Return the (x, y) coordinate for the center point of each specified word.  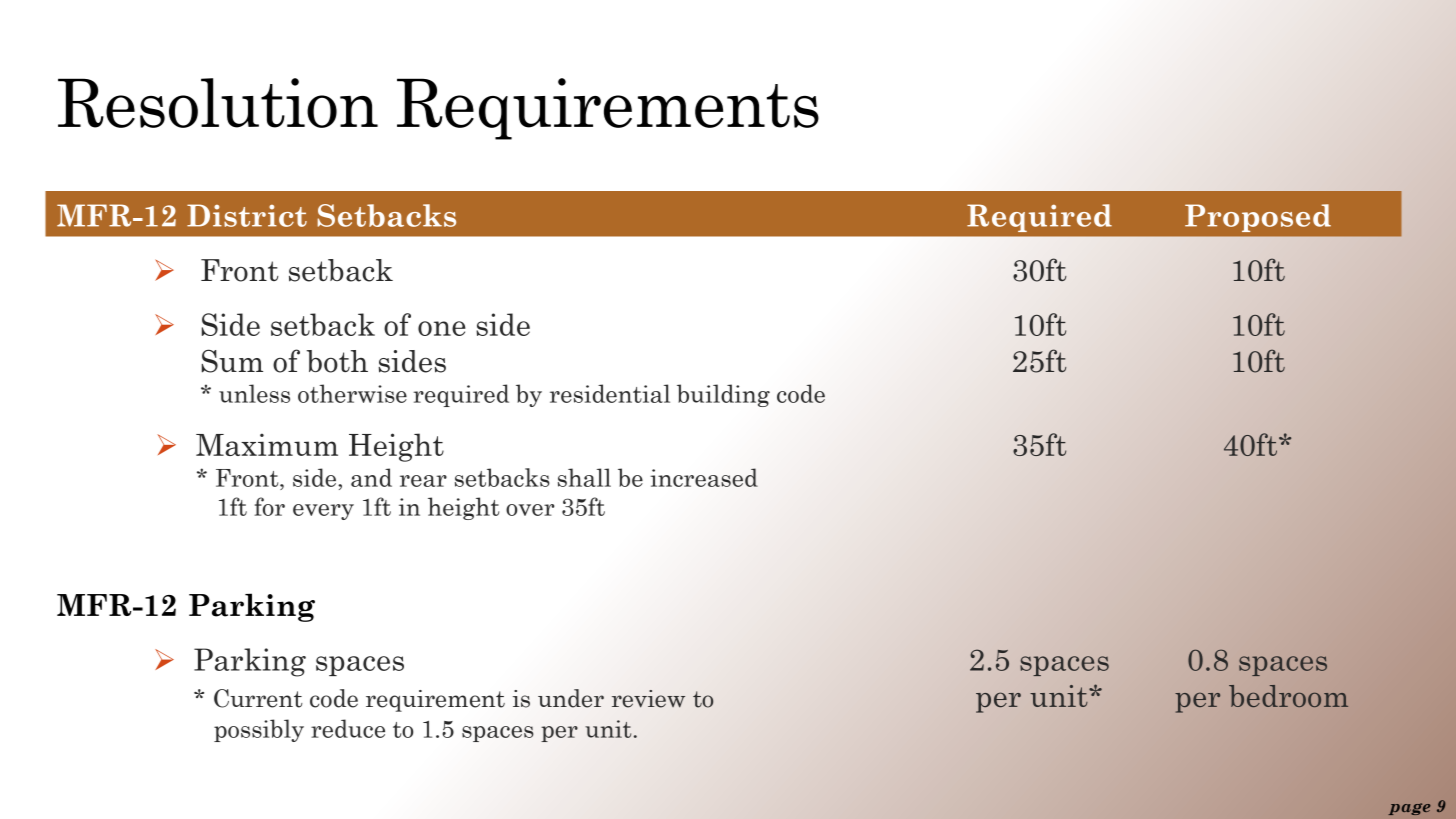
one (442, 328)
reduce (348, 728)
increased (704, 477)
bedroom (1288, 696)
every (323, 512)
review (648, 699)
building (723, 395)
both (337, 361)
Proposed (1258, 218)
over (530, 510)
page (1410, 809)
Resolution (218, 103)
